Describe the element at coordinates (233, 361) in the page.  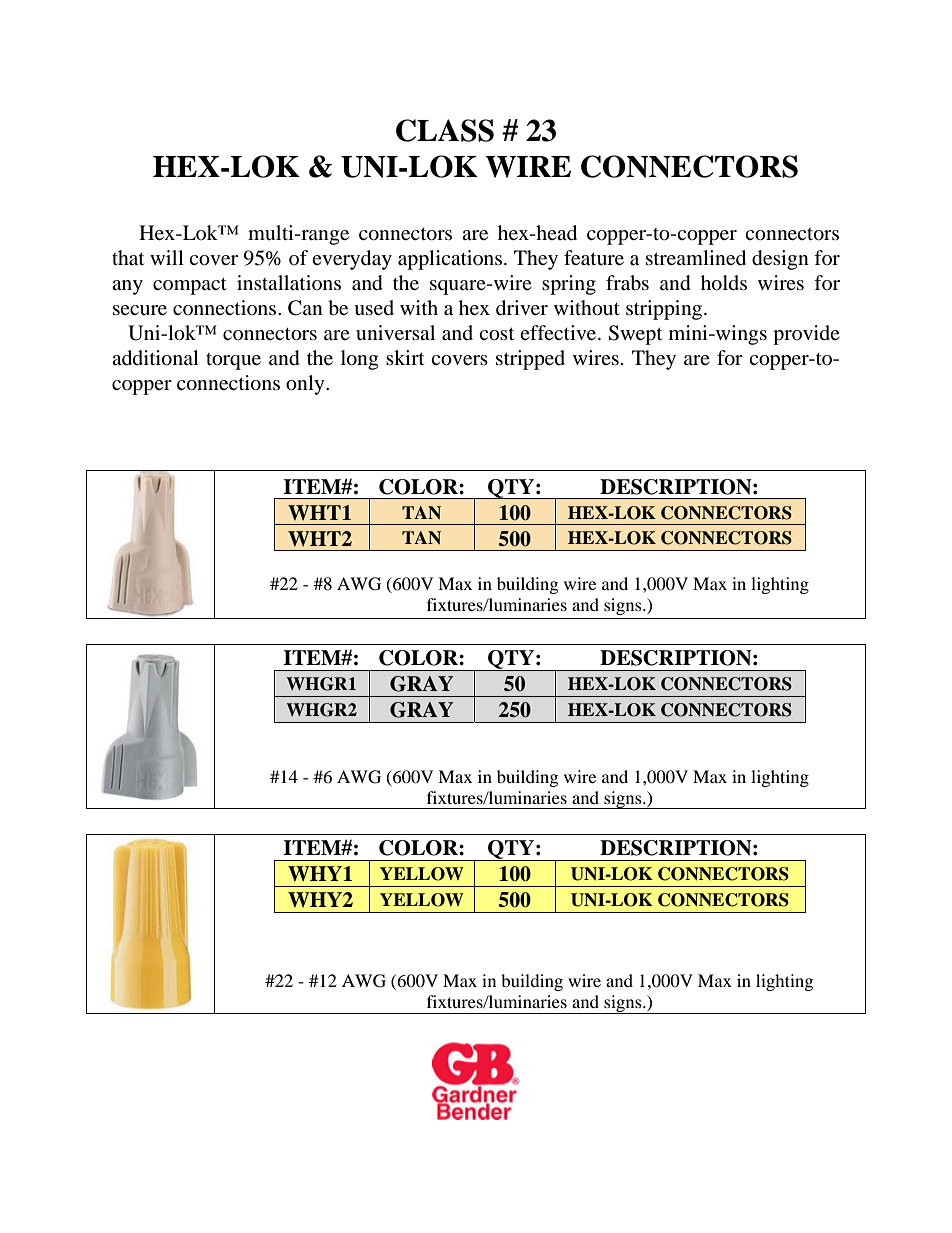
I see `torque` at that location.
